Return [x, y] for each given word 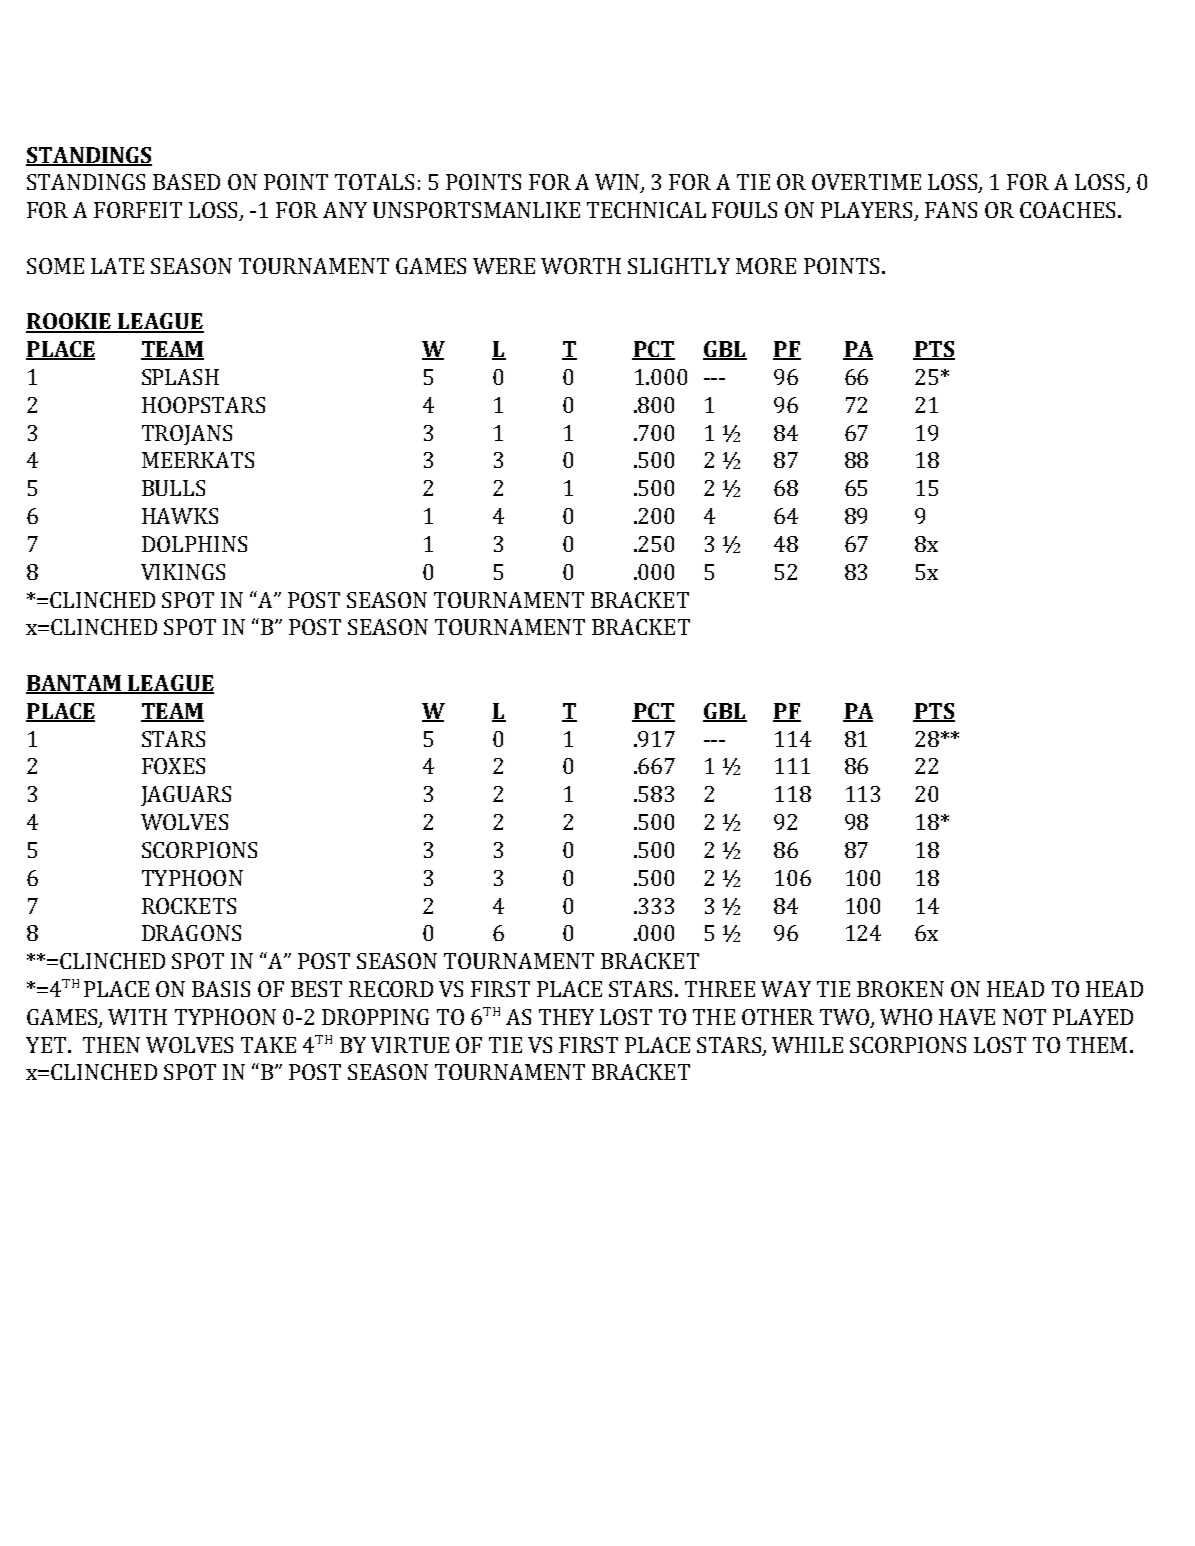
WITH [137, 1017]
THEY [566, 1017]
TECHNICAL [646, 210]
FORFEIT [138, 210]
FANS [951, 210]
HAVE [967, 1017]
